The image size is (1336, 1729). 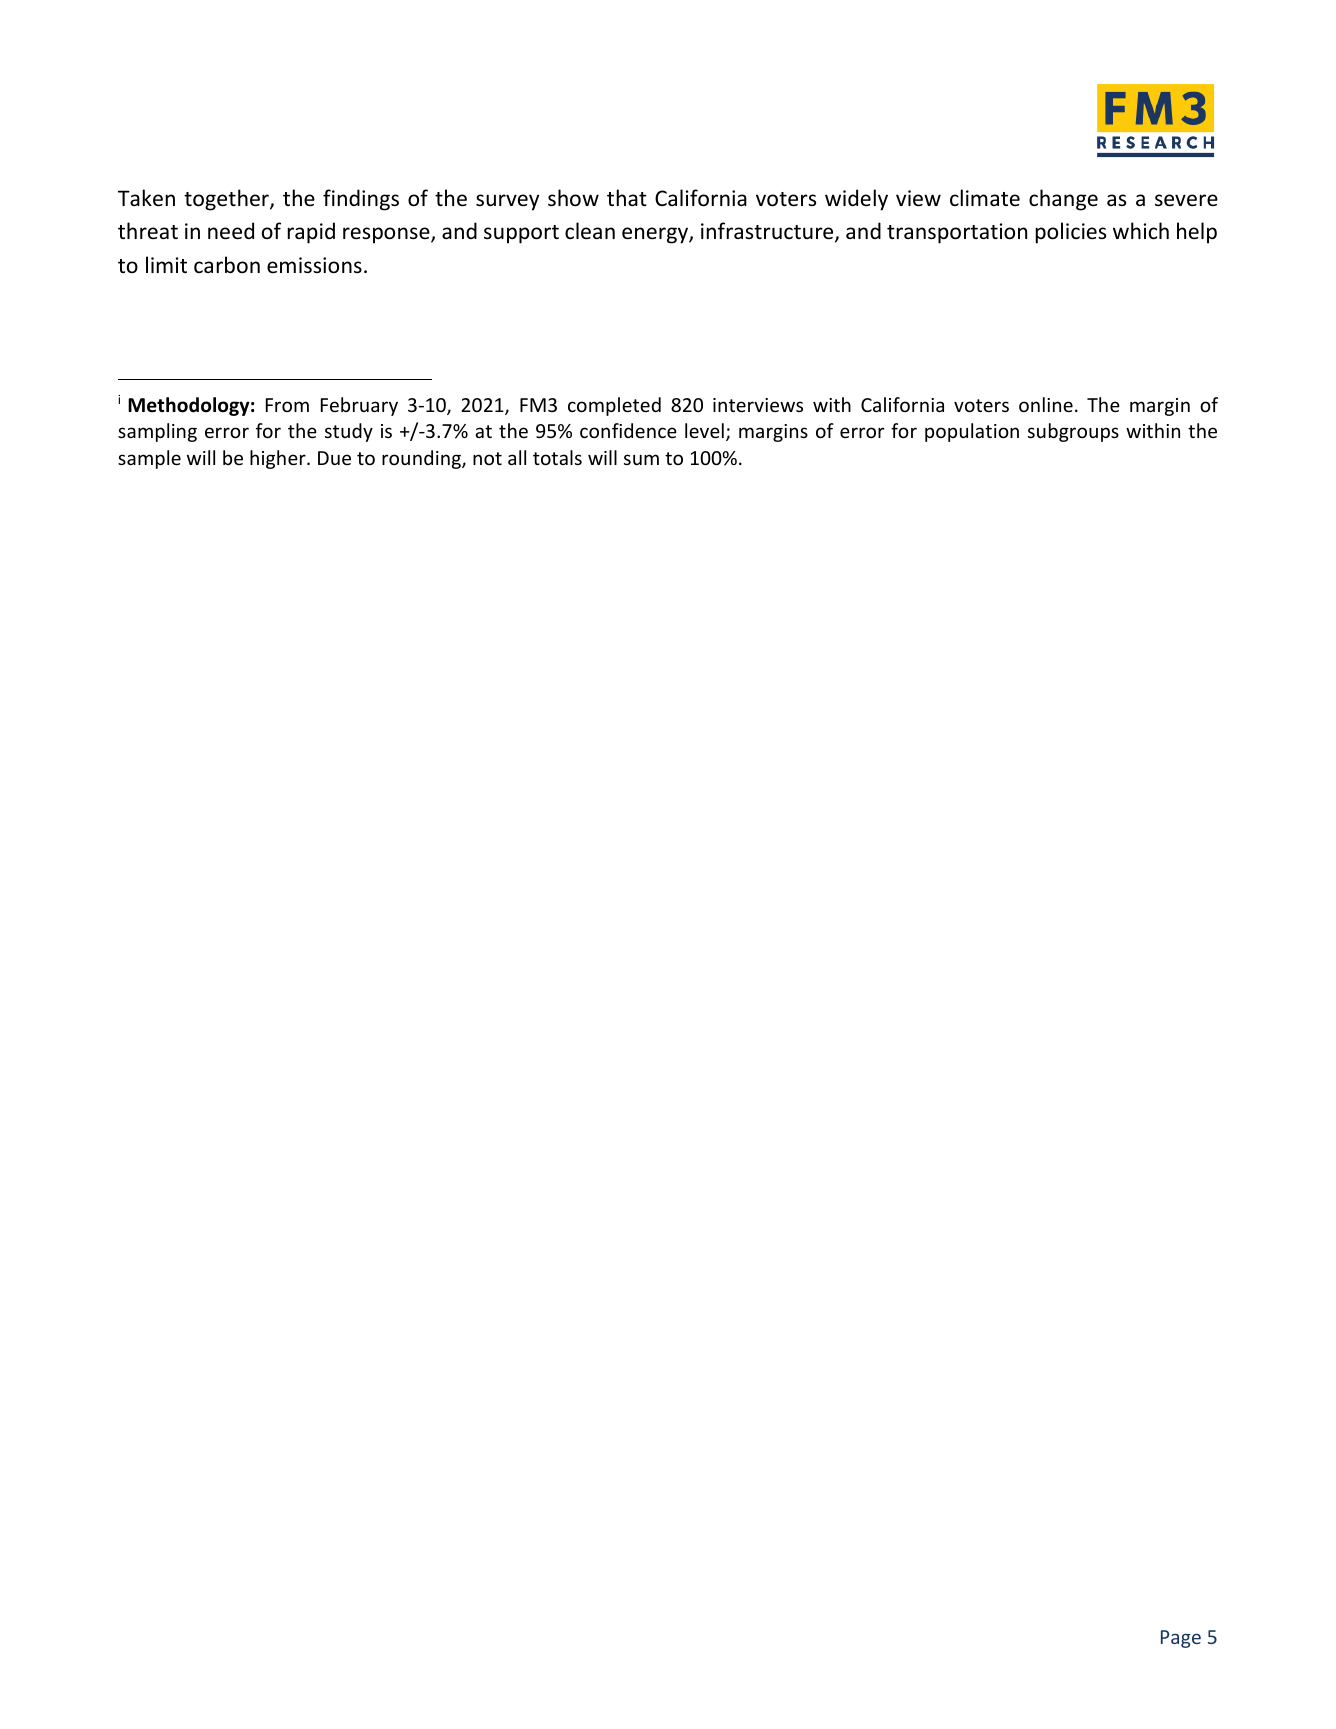 What do you see at coordinates (1070, 233) in the screenshot?
I see `policies` at bounding box center [1070, 233].
